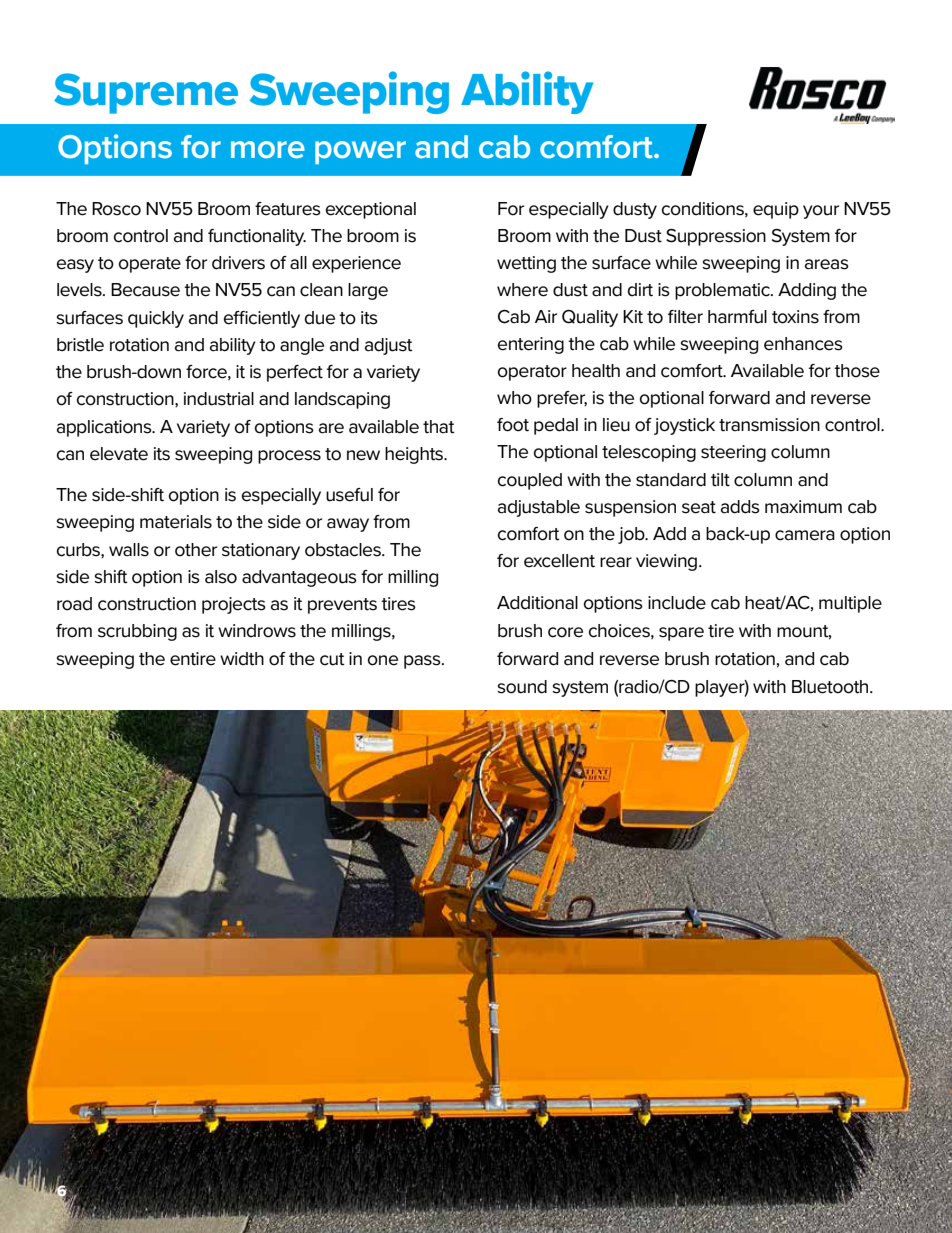  Describe the element at coordinates (145, 290) in the document. I see `Because` at that location.
